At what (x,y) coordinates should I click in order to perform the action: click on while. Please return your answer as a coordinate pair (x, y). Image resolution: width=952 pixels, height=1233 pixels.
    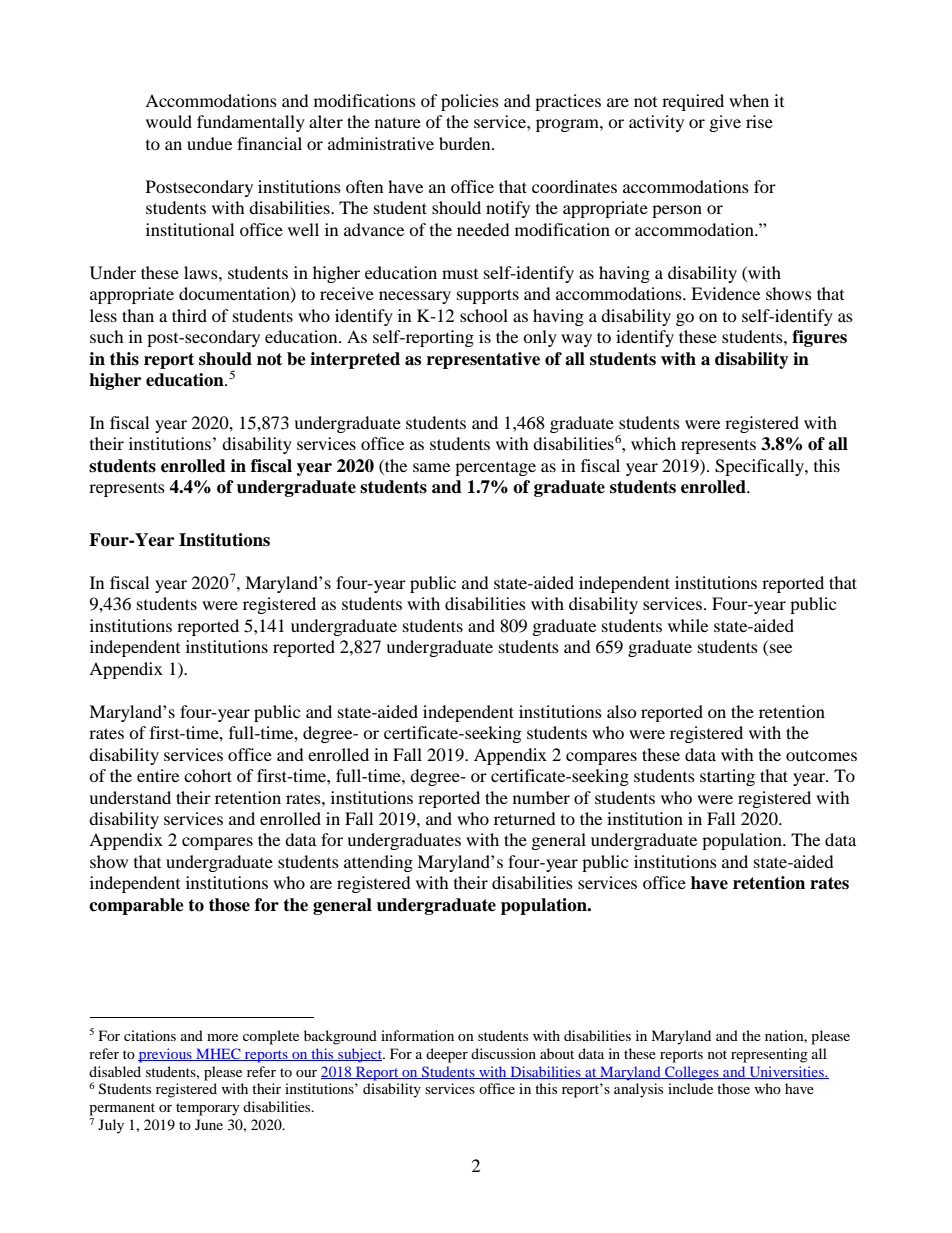
    Looking at the image, I should click on (688, 625).
